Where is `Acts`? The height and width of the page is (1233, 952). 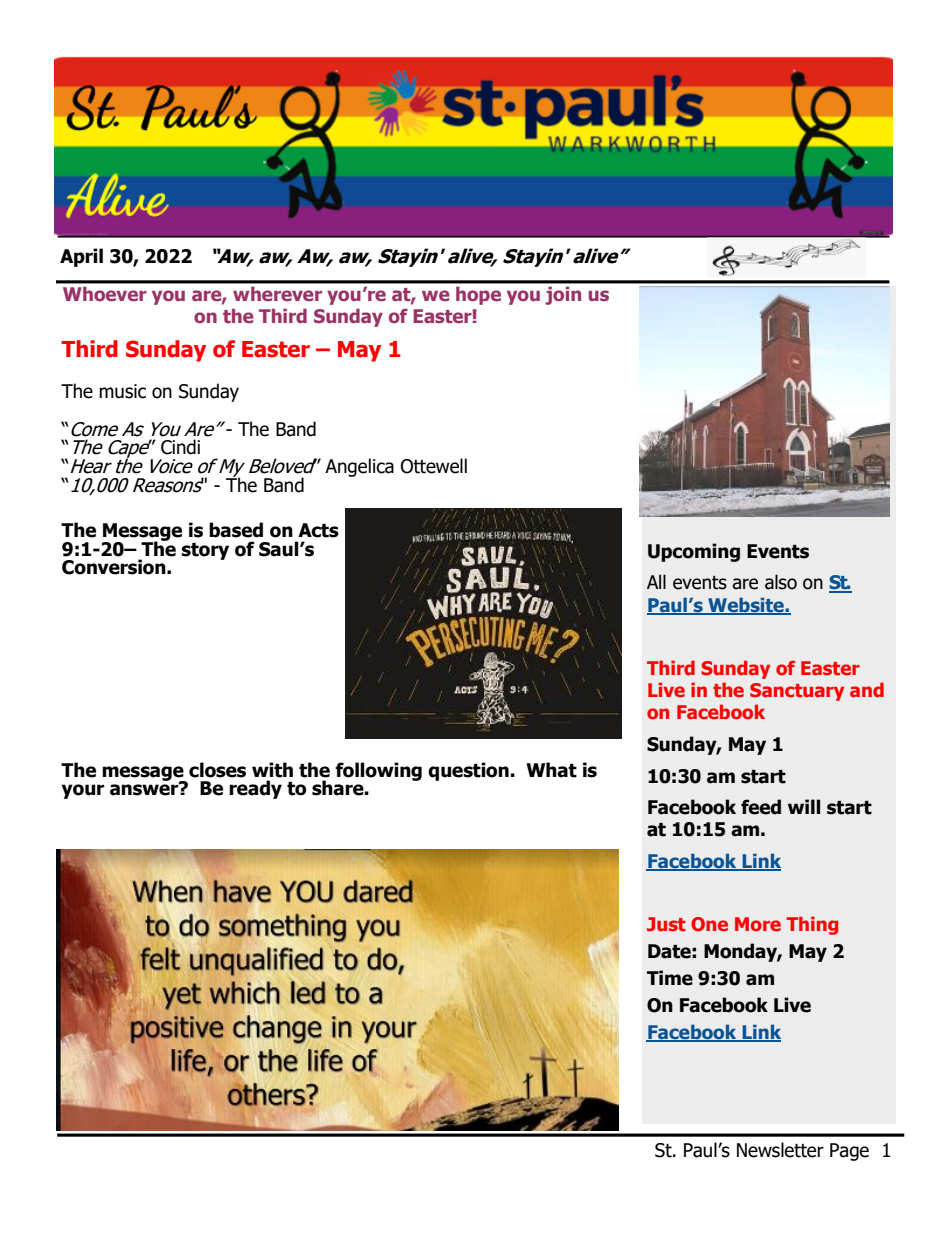
Acts is located at coordinates (318, 530).
